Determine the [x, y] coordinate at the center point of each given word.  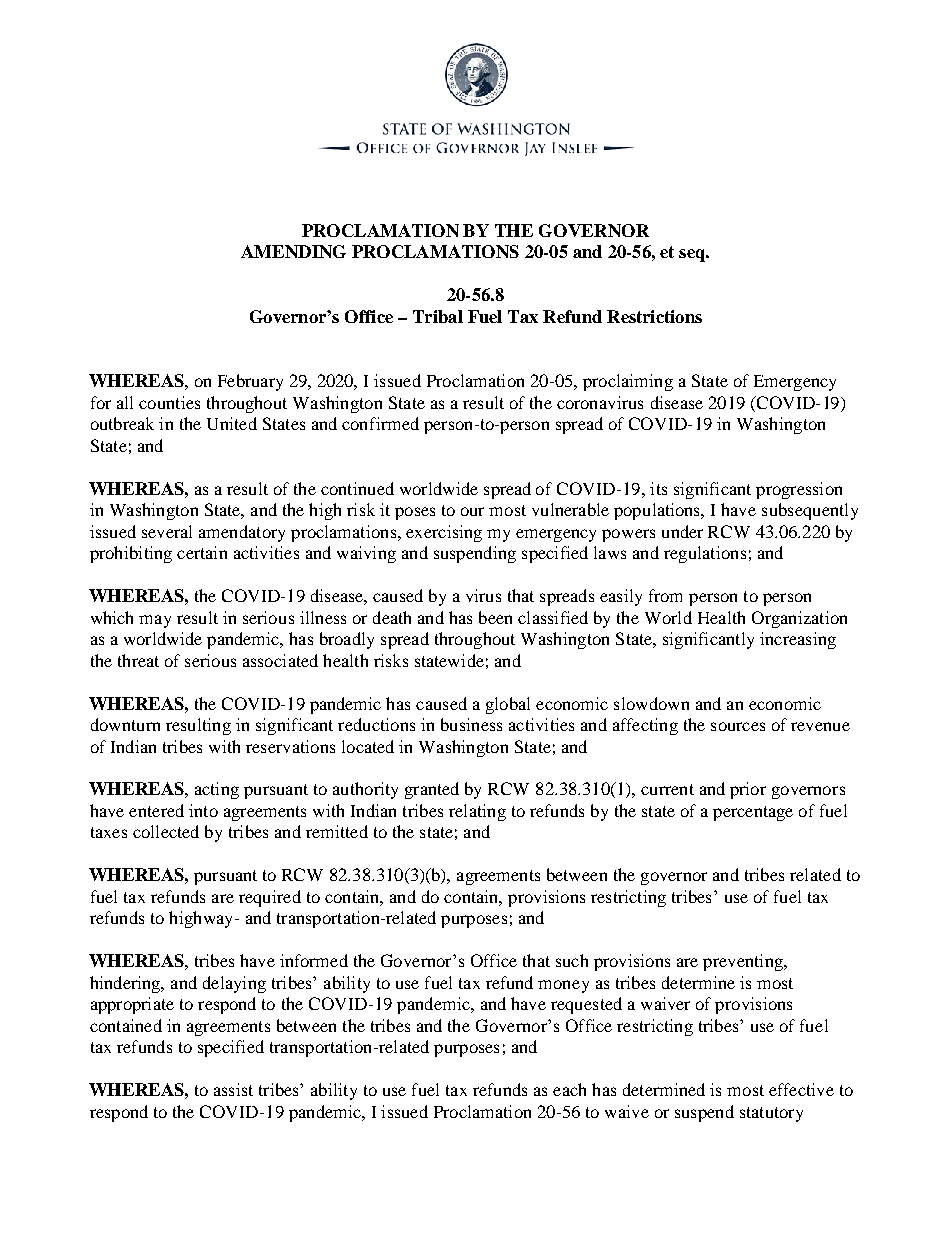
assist [233, 1089]
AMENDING [293, 251]
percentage [753, 813]
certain [202, 552]
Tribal [438, 316]
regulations [705, 554]
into [203, 810]
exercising [444, 533]
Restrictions [654, 316]
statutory [771, 1114]
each [569, 1089]
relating [477, 812]
